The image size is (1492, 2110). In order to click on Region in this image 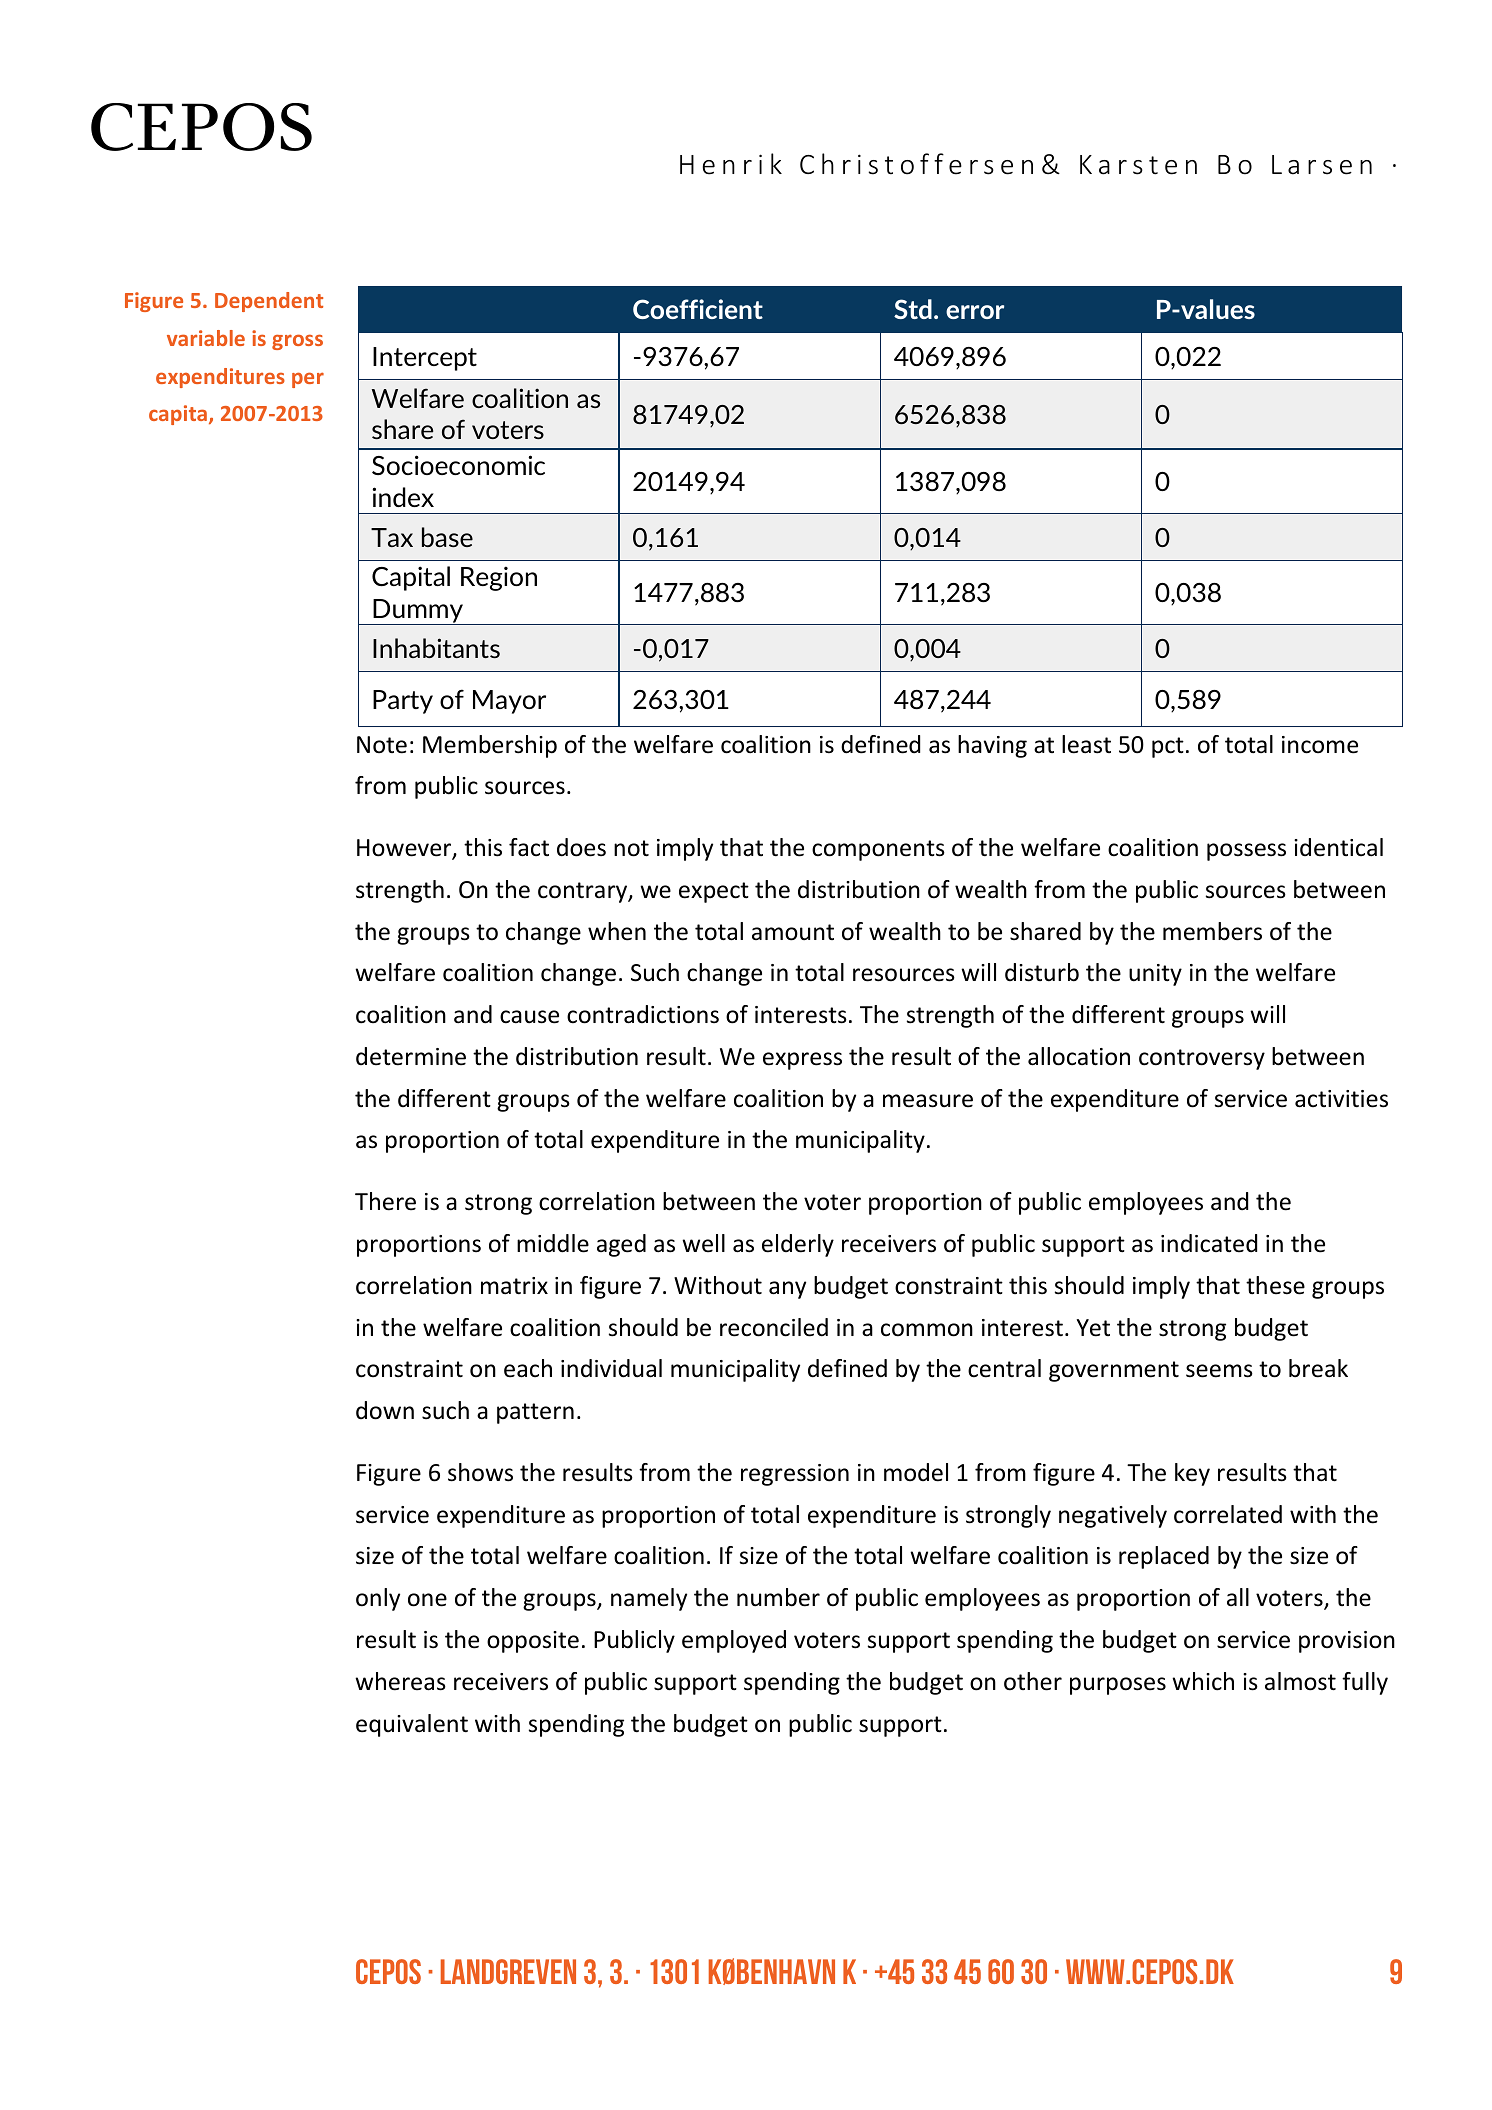, I will do `click(499, 578)`.
